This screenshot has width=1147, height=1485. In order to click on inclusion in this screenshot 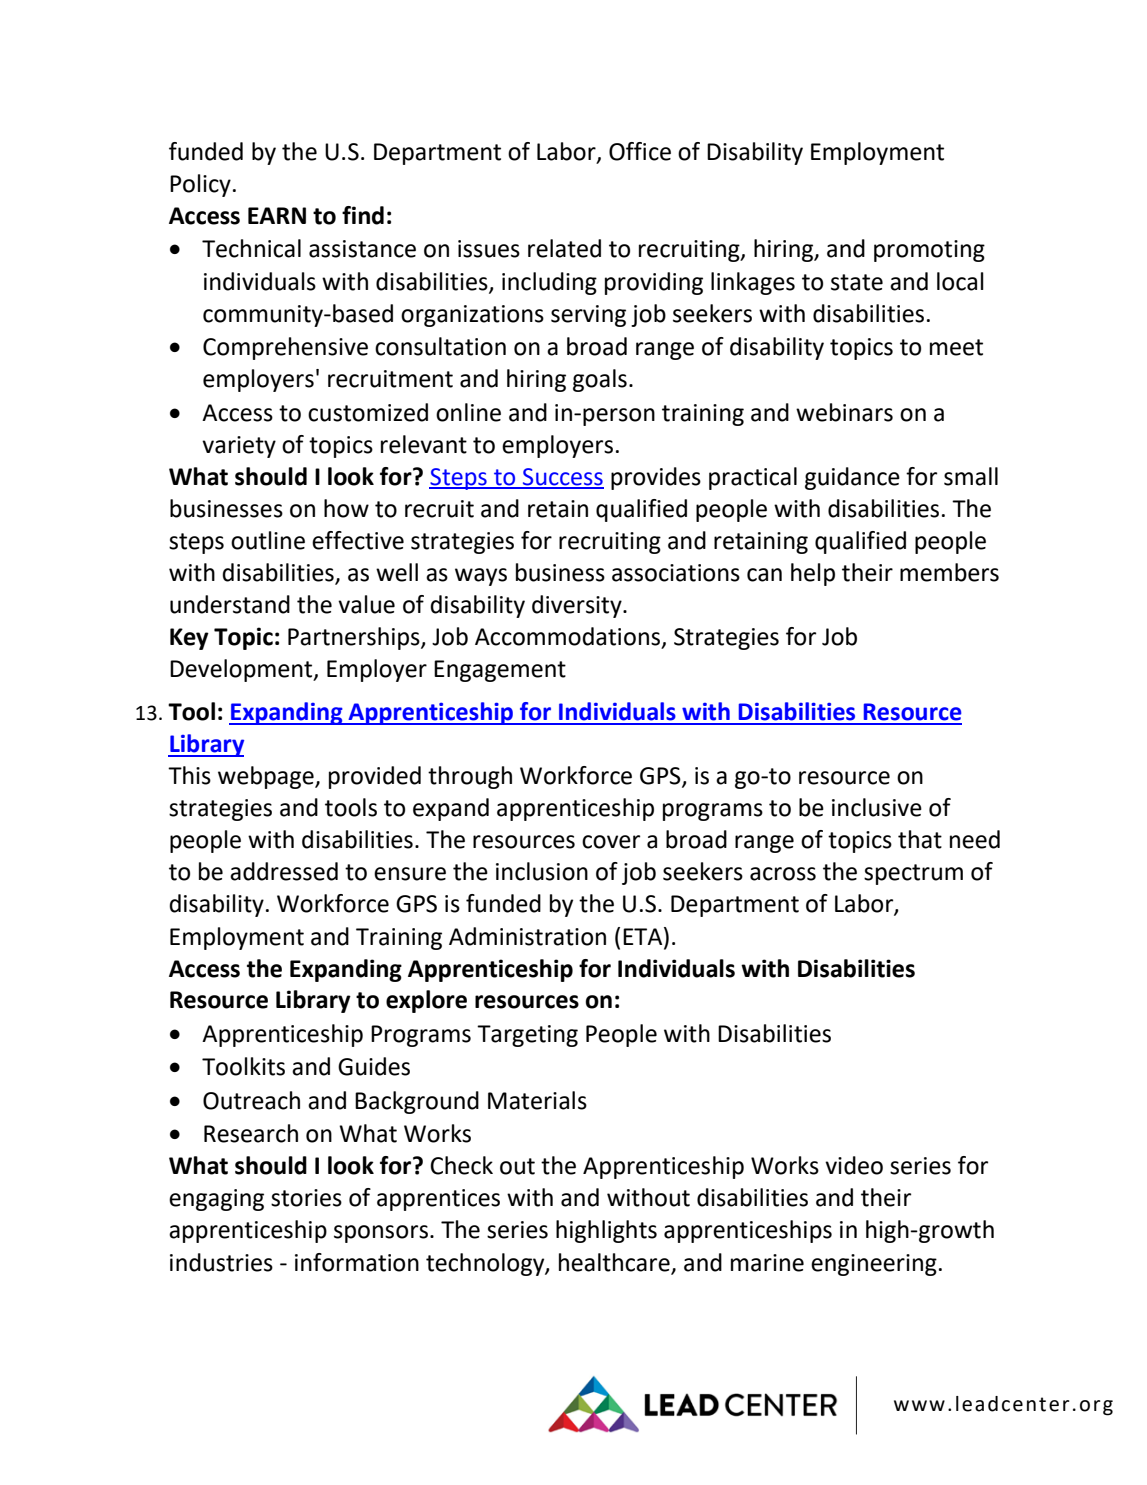, I will do `click(542, 871)`.
